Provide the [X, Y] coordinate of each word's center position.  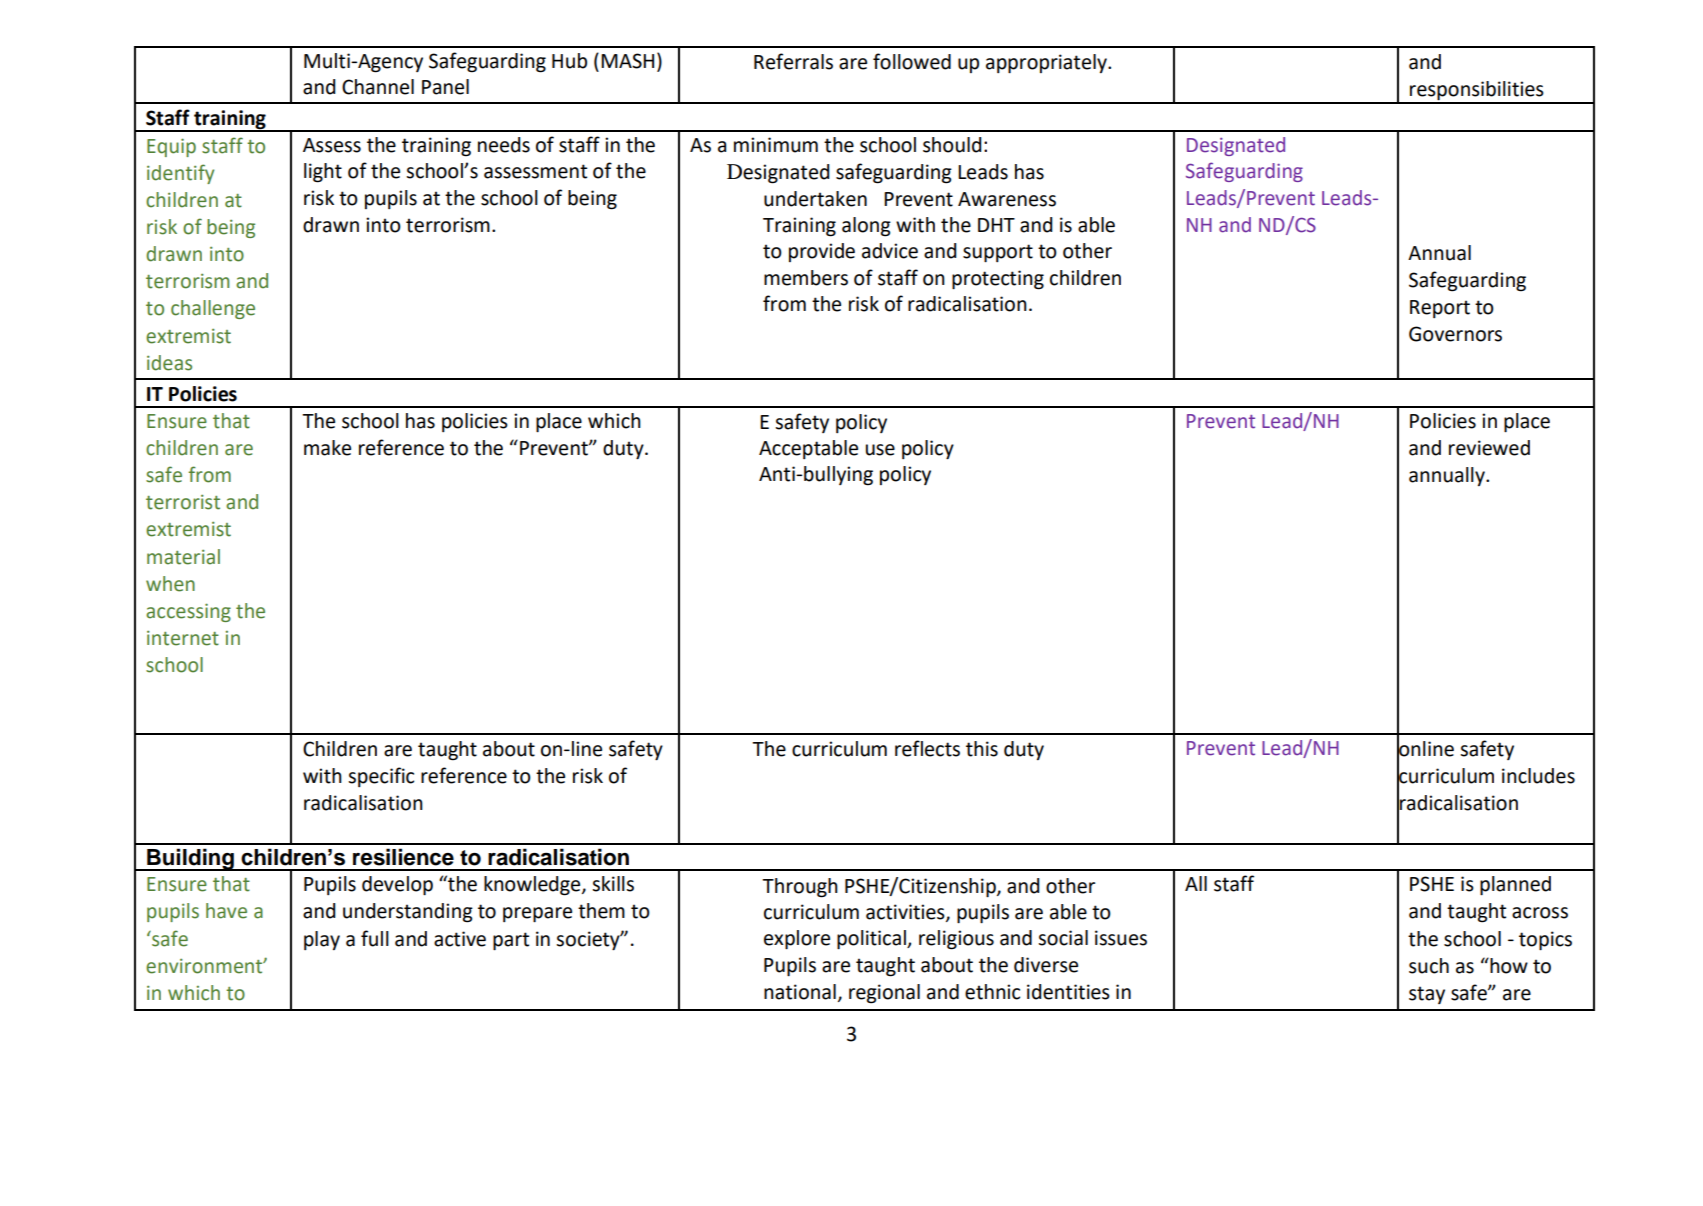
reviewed [1489, 448]
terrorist [183, 502]
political [872, 939]
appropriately [1047, 63]
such [1429, 966]
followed [912, 61]
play [322, 940]
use [880, 450]
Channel [378, 87]
